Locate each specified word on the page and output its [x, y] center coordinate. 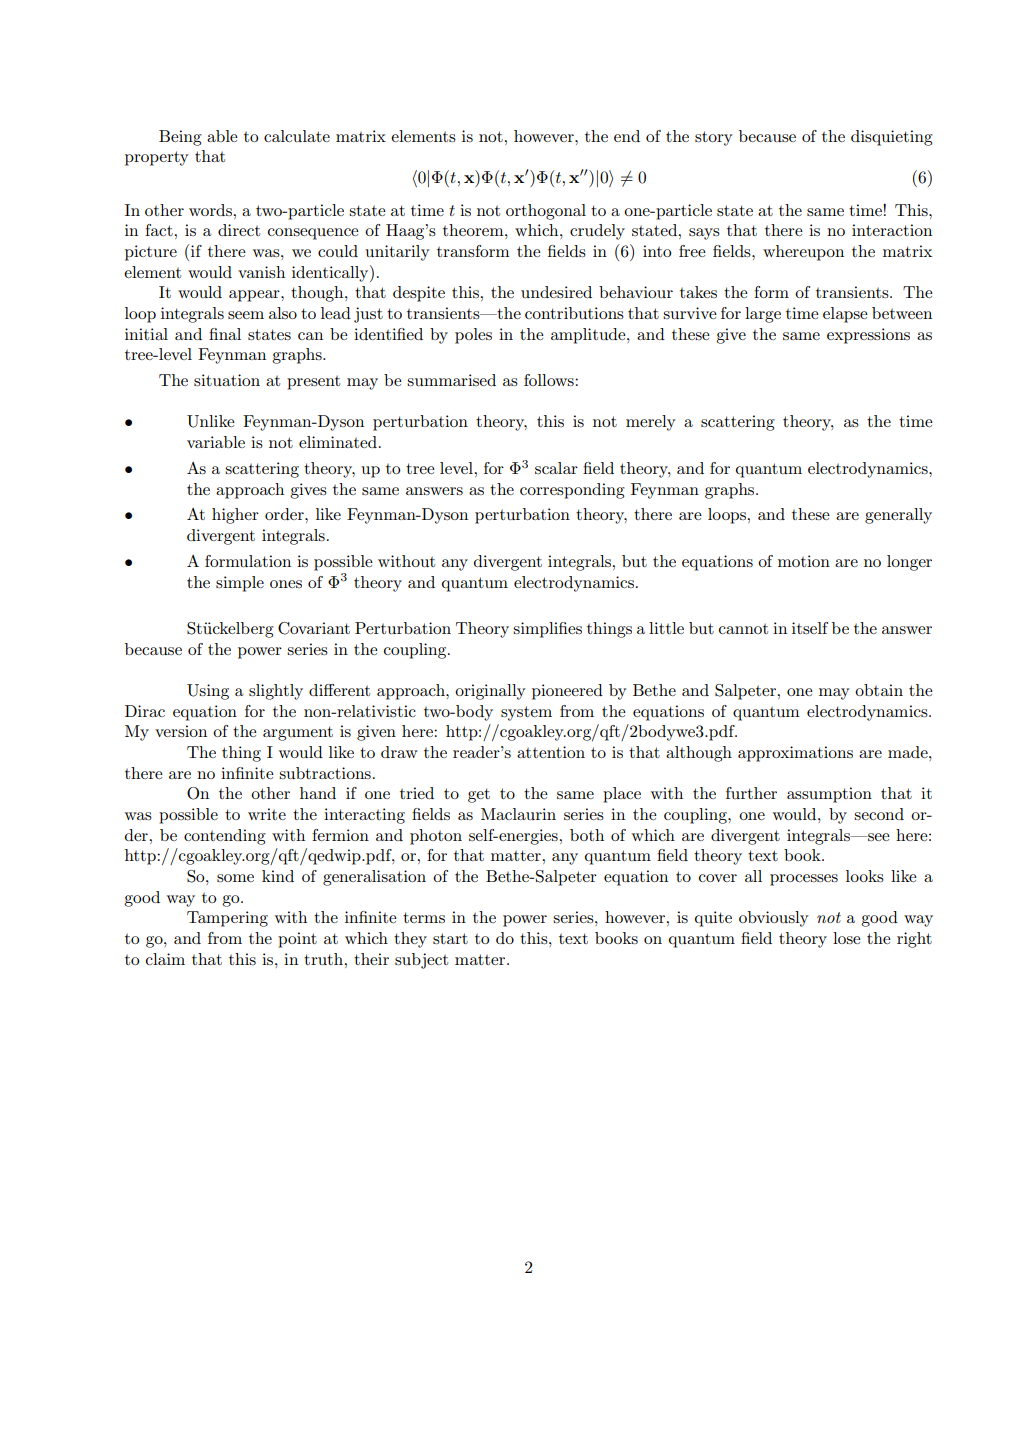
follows [550, 380]
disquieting [892, 138]
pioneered [567, 692]
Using [208, 692]
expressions [868, 336]
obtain [879, 690]
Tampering [227, 919]
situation [227, 380]
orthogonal [546, 212]
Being [180, 138]
